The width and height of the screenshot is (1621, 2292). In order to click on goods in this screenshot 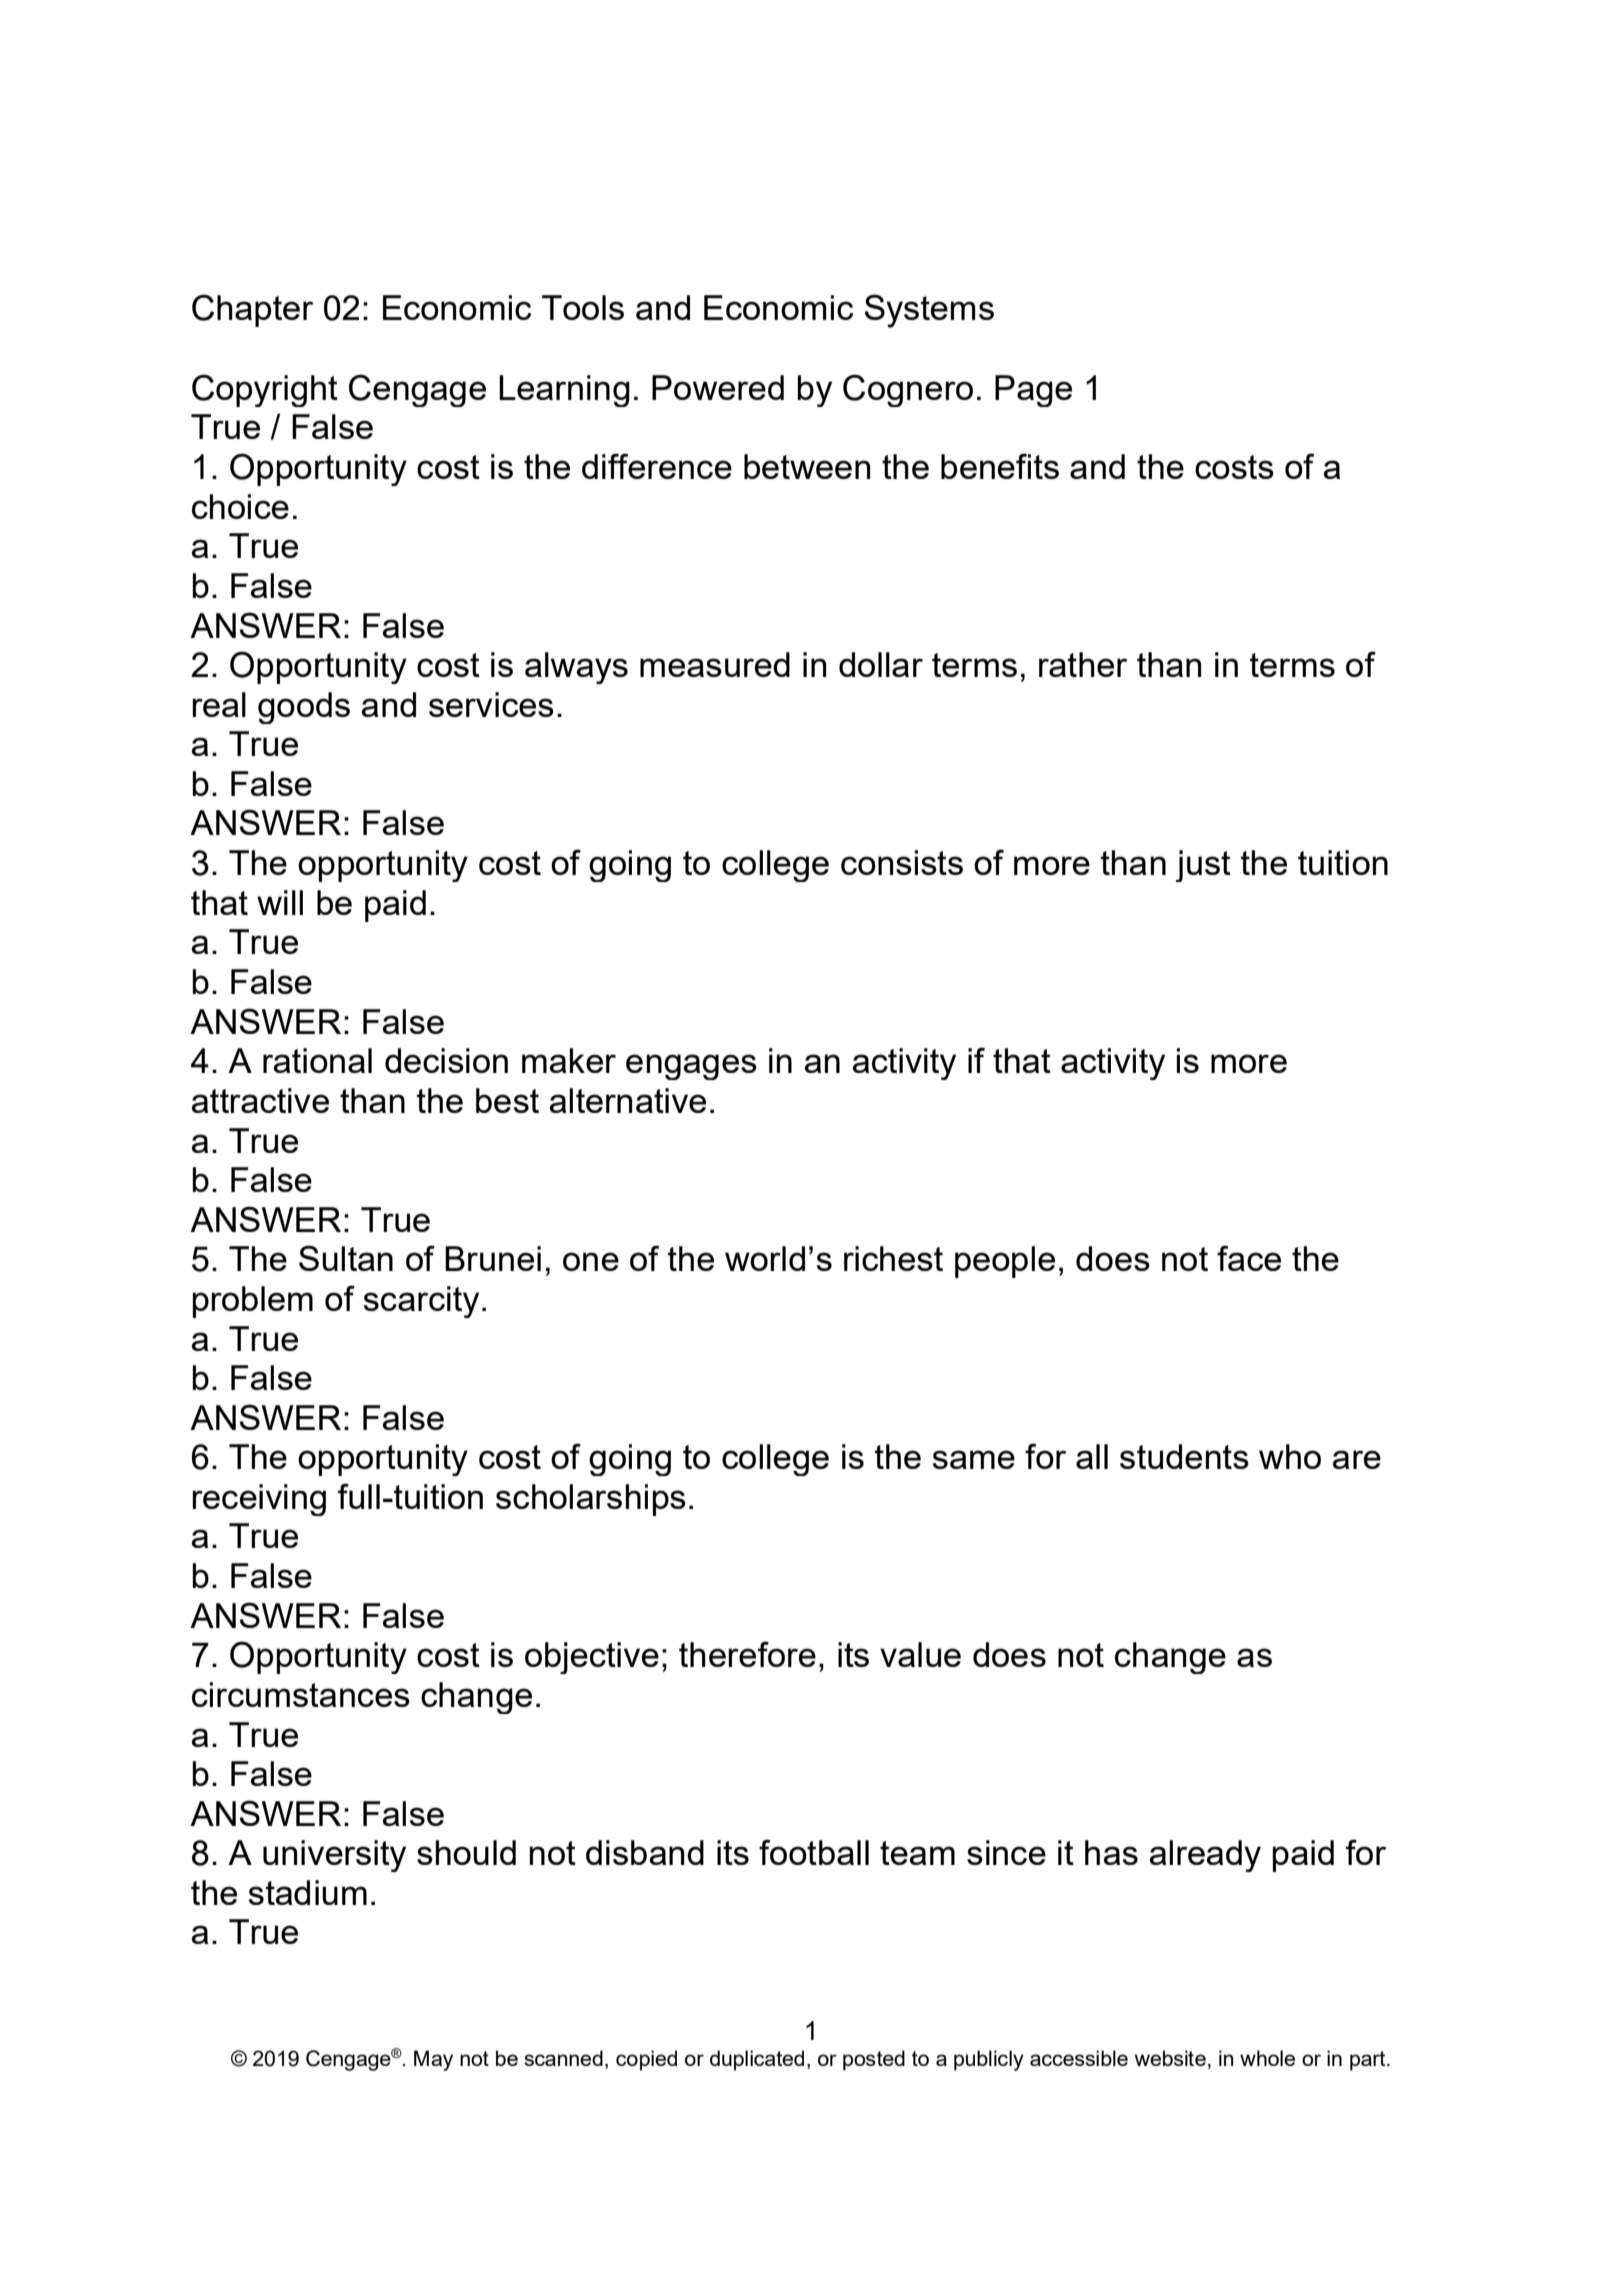, I will do `click(304, 708)`.
